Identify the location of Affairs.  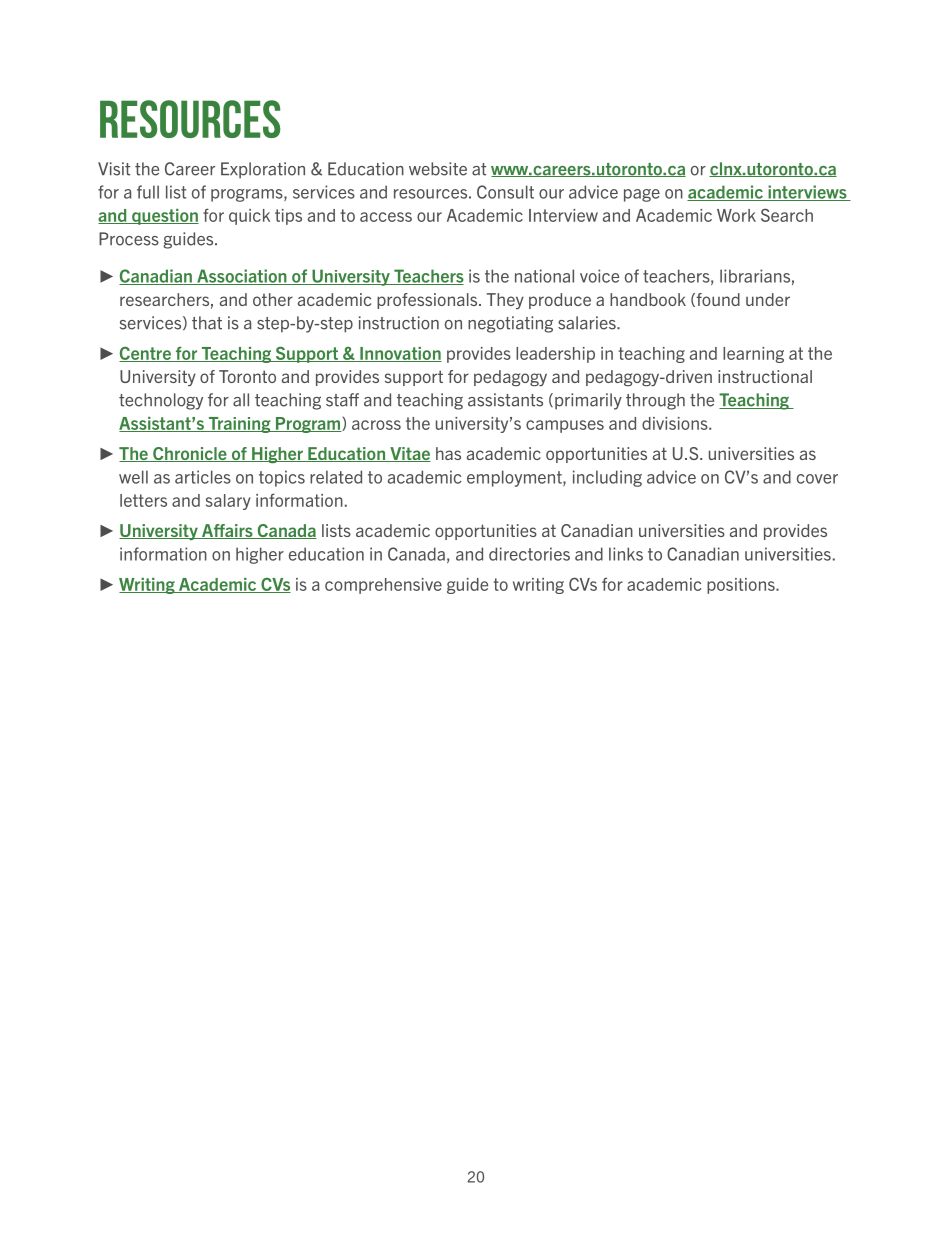
(227, 531).
